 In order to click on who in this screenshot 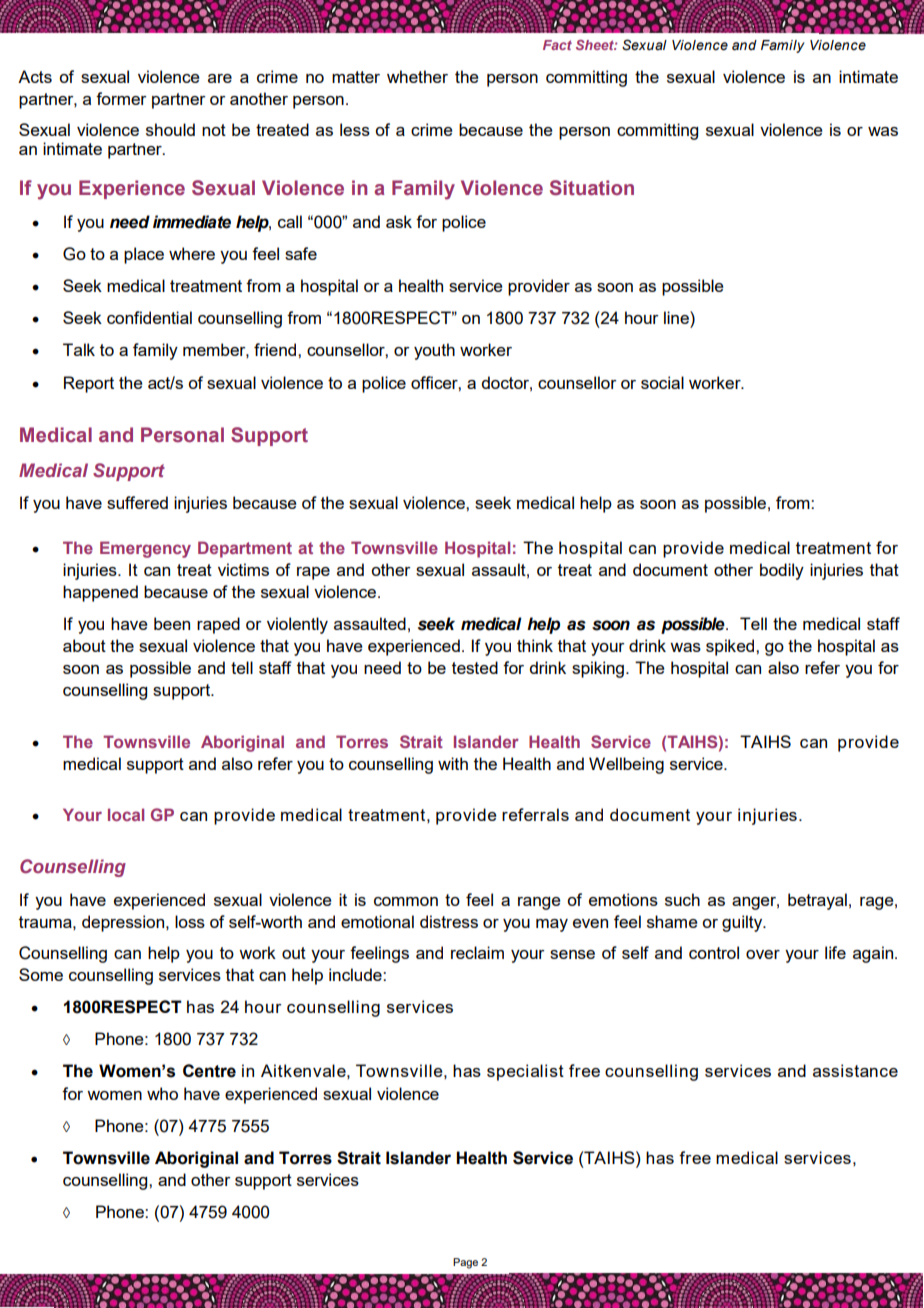, I will do `click(162, 1093)`.
